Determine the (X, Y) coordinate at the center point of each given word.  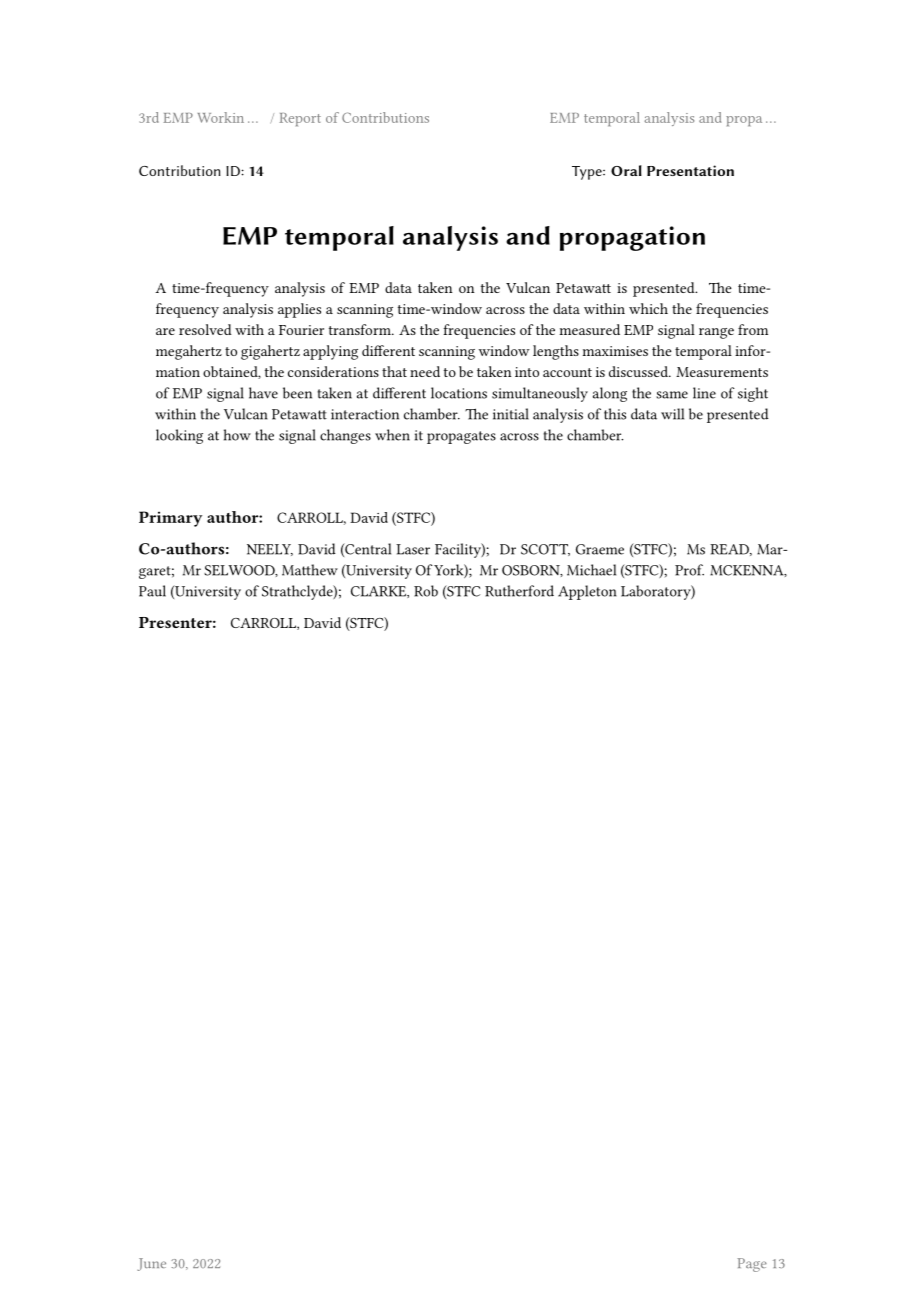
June (151, 1264)
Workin (221, 117)
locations (459, 393)
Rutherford (519, 591)
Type (588, 173)
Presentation (690, 170)
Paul (152, 591)
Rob (426, 591)
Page (752, 1265)
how (237, 435)
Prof (689, 570)
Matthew (310, 570)
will (672, 414)
